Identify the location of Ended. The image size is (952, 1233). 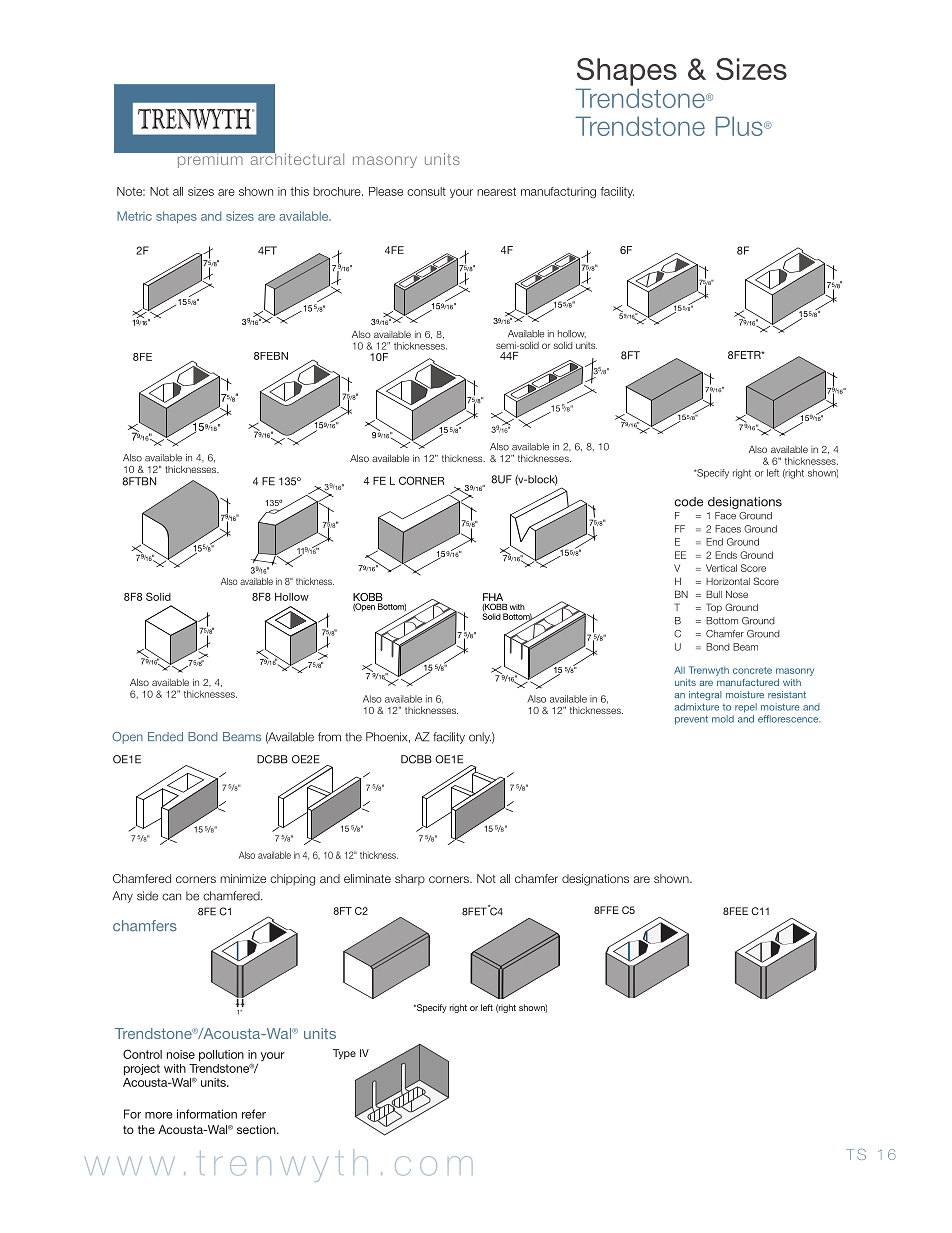
(165, 736).
